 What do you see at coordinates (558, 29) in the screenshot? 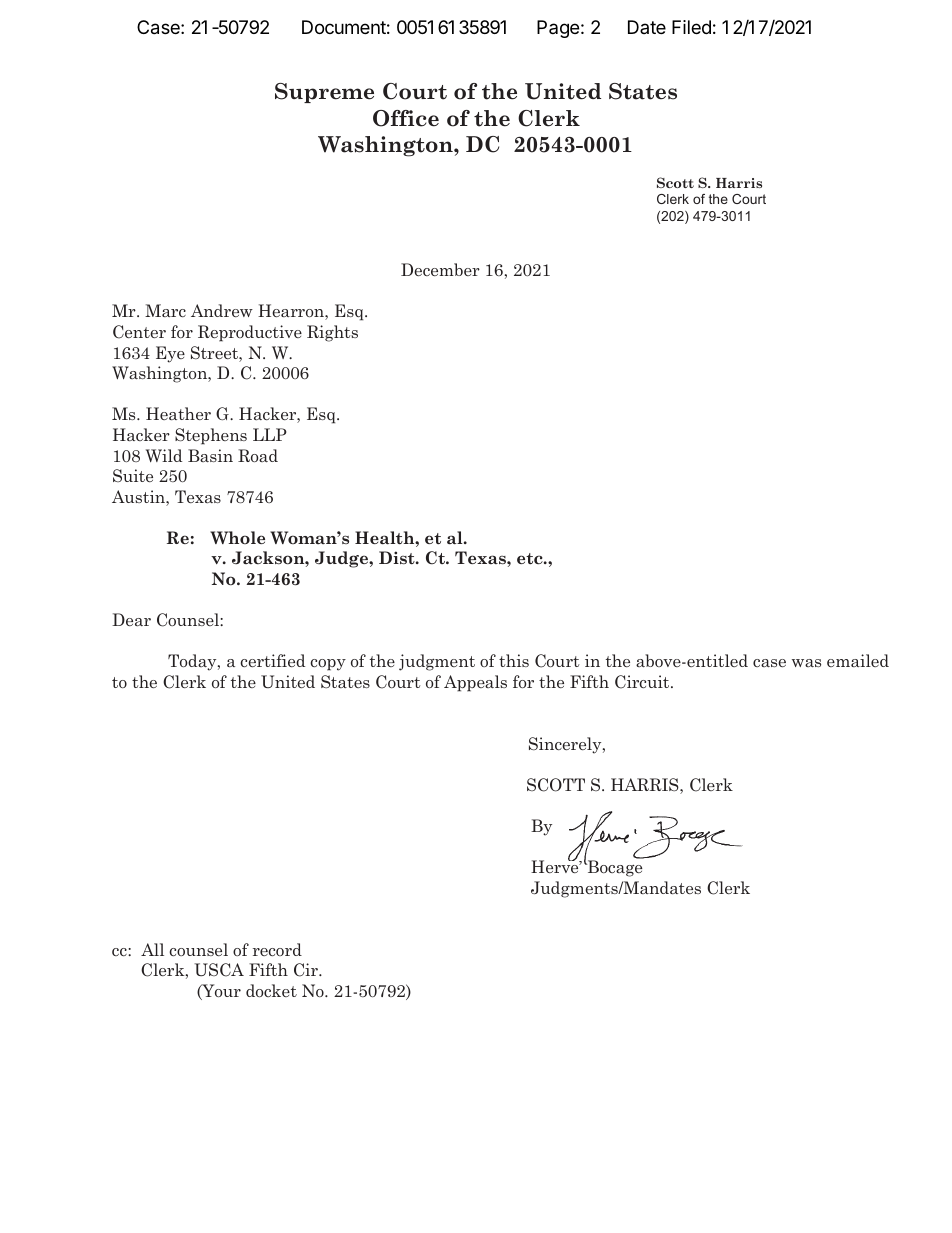
I see `Page` at bounding box center [558, 29].
